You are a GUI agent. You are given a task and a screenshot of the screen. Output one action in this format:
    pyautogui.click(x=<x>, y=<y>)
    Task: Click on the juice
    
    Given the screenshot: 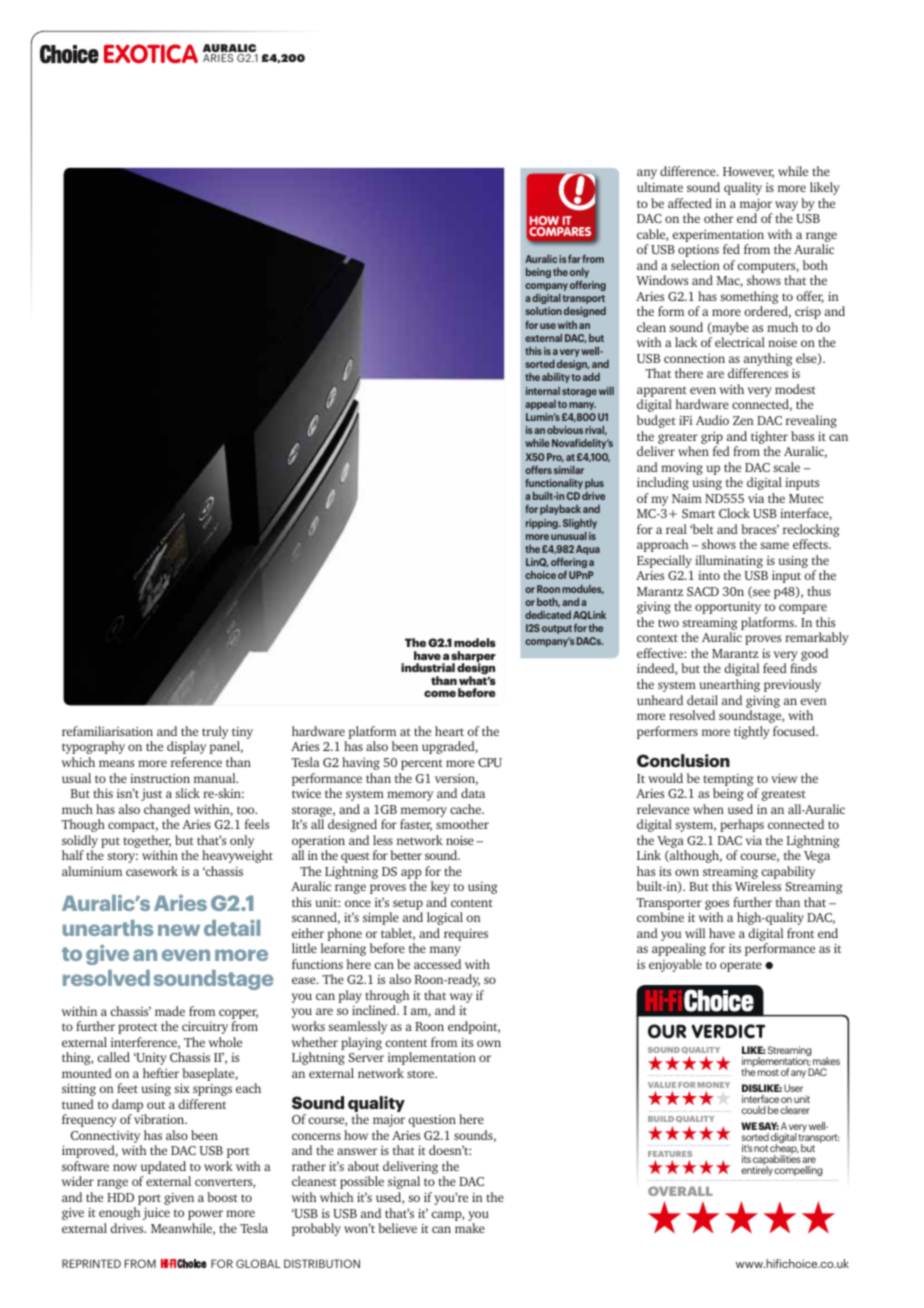 What is the action you would take?
    pyautogui.click(x=156, y=1213)
